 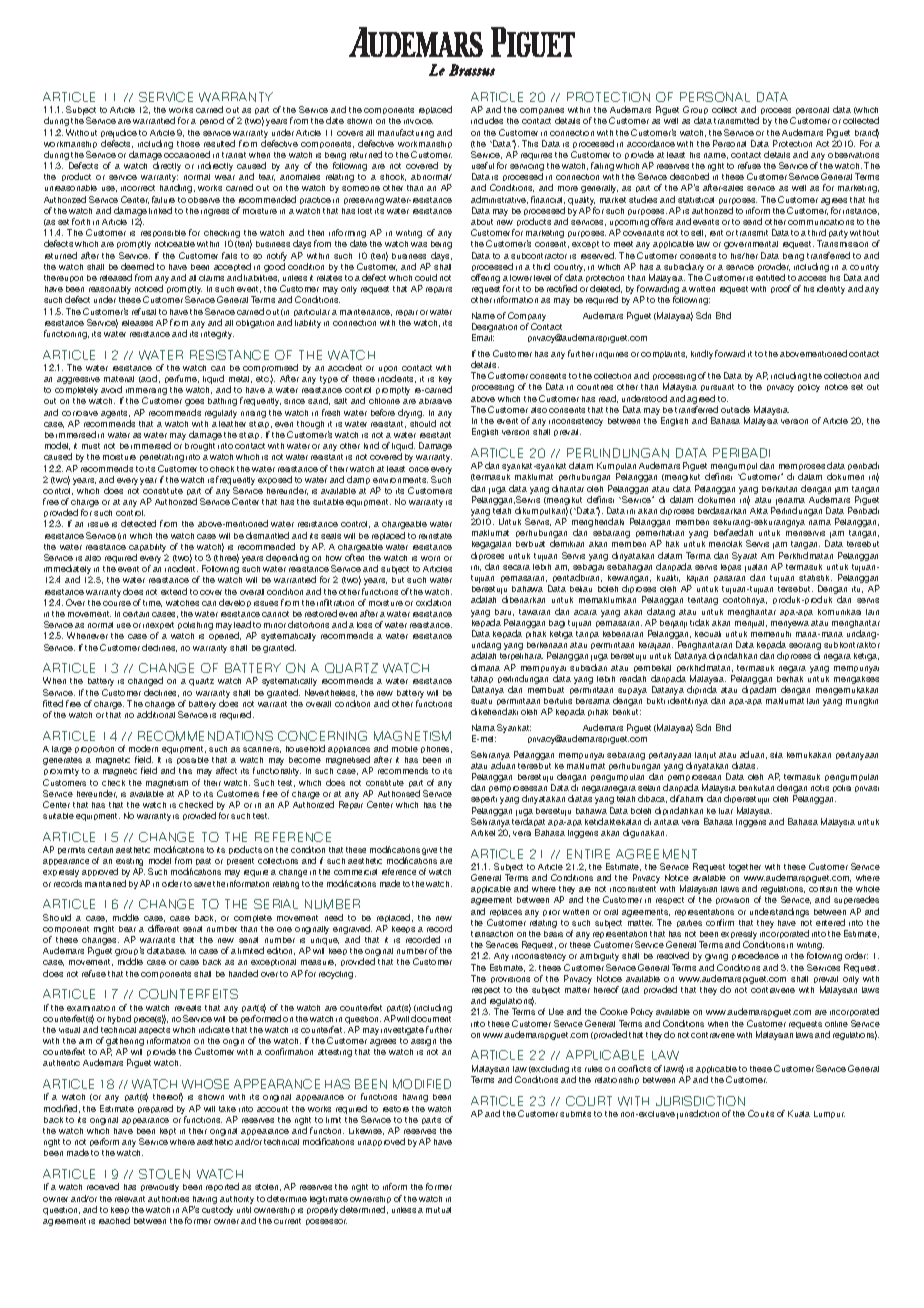 I want to click on baru, so click(x=504, y=612).
